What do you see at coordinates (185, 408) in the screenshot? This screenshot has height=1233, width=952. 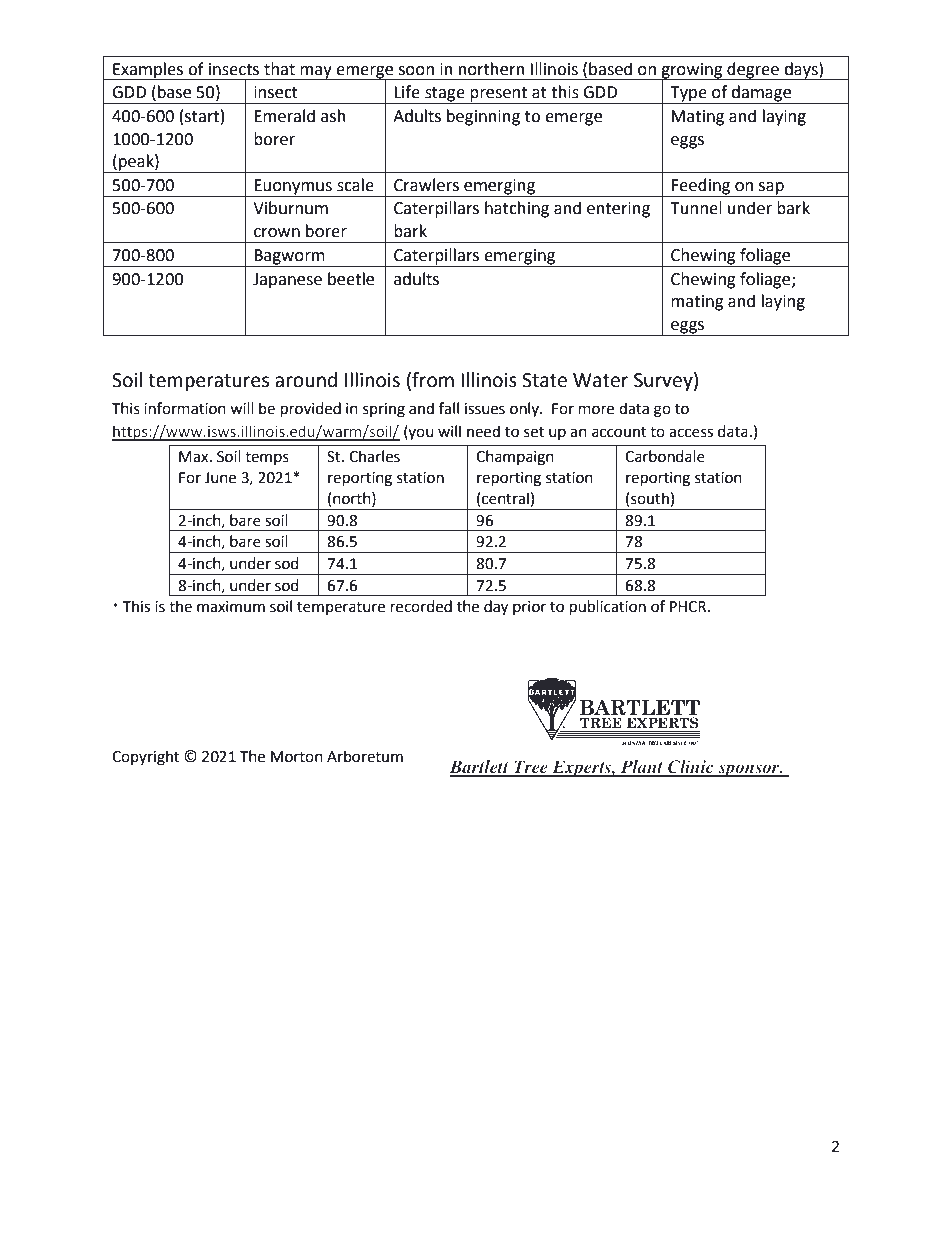 I see `information` at bounding box center [185, 408].
